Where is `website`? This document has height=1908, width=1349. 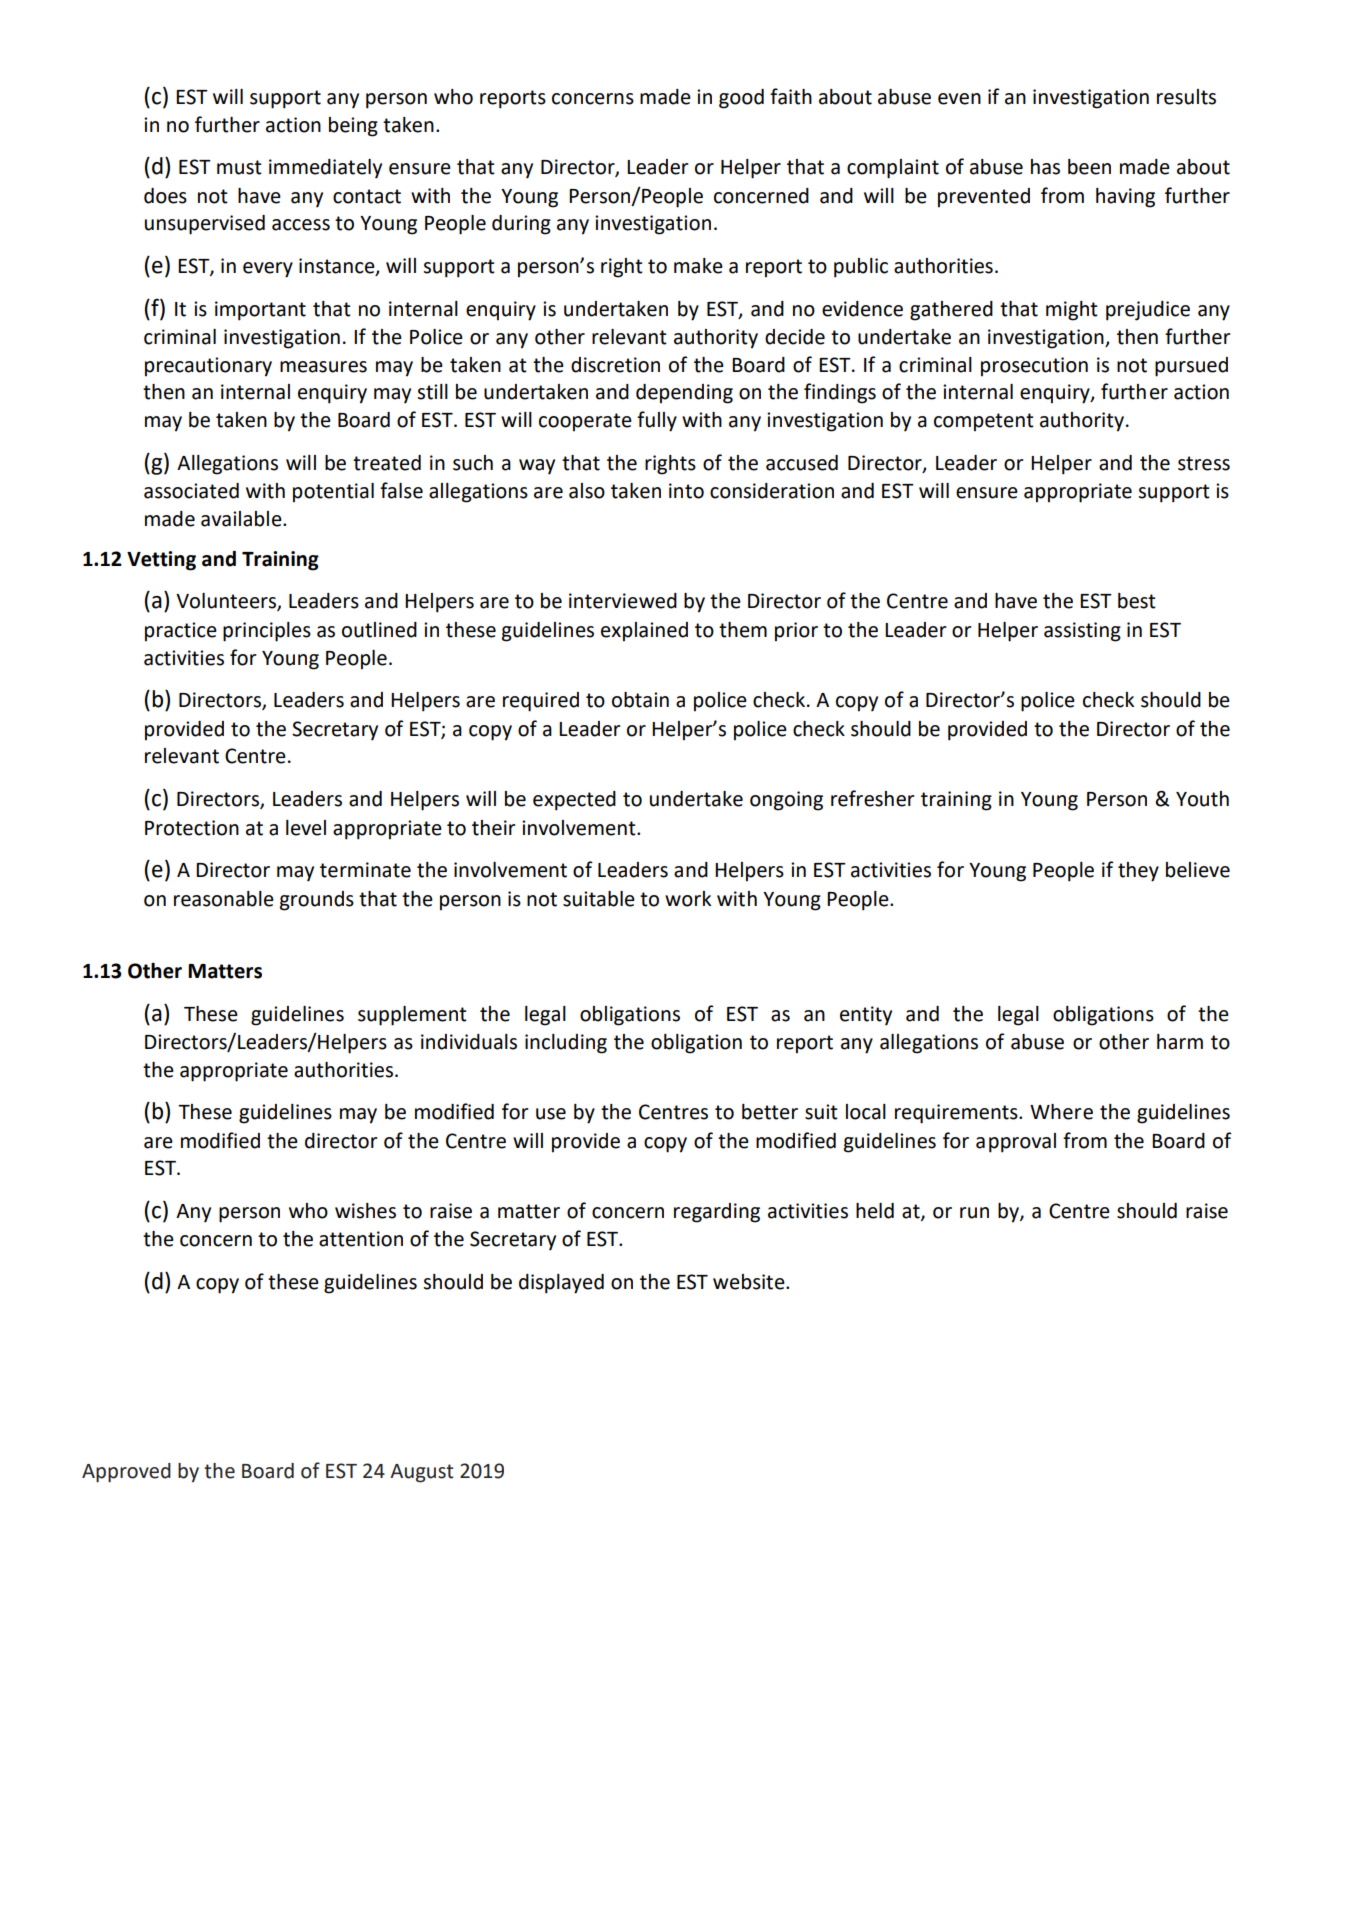 website is located at coordinates (750, 1282).
